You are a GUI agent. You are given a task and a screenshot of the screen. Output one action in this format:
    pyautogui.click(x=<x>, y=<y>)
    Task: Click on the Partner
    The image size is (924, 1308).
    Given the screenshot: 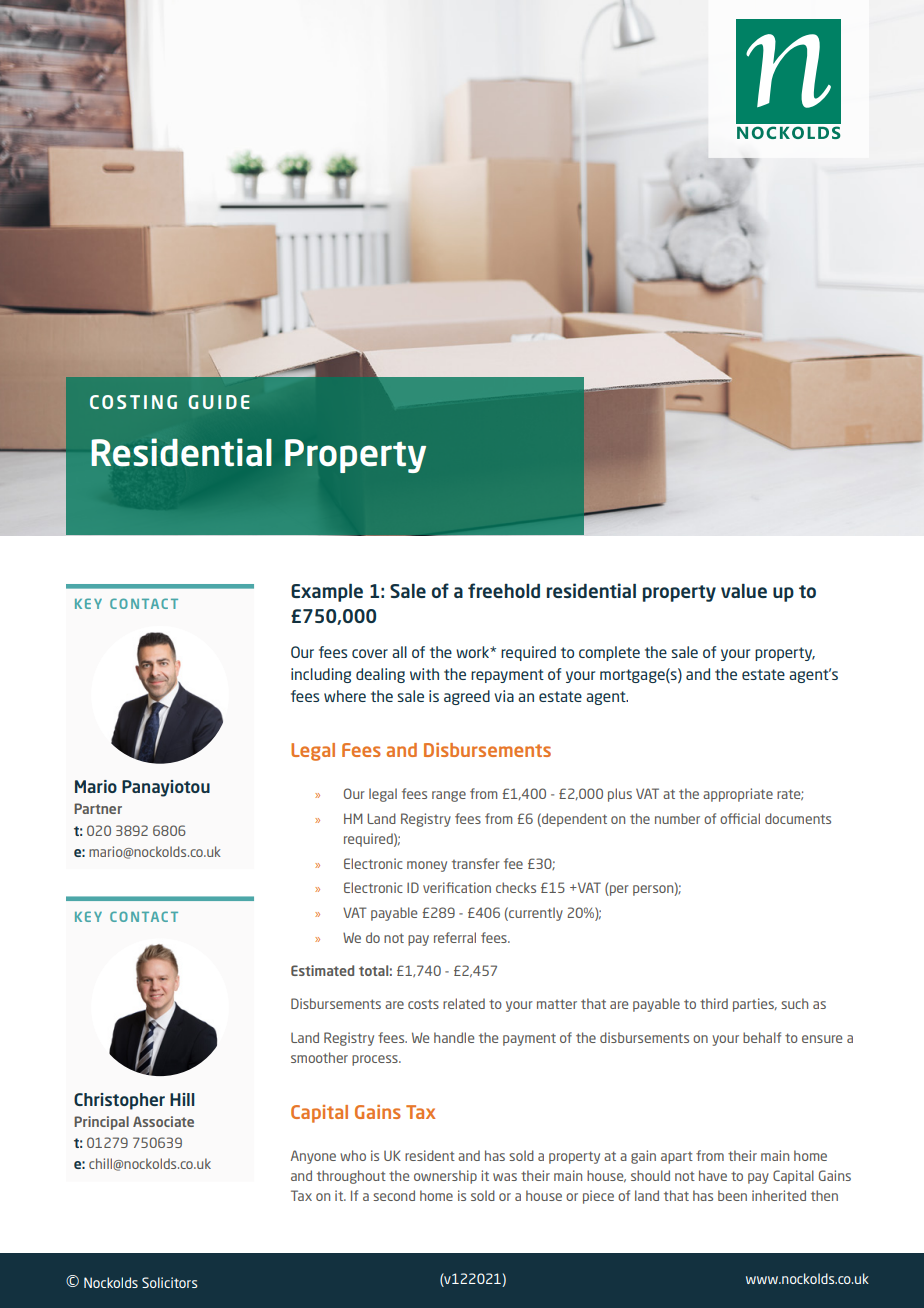 What is the action you would take?
    pyautogui.click(x=98, y=808)
